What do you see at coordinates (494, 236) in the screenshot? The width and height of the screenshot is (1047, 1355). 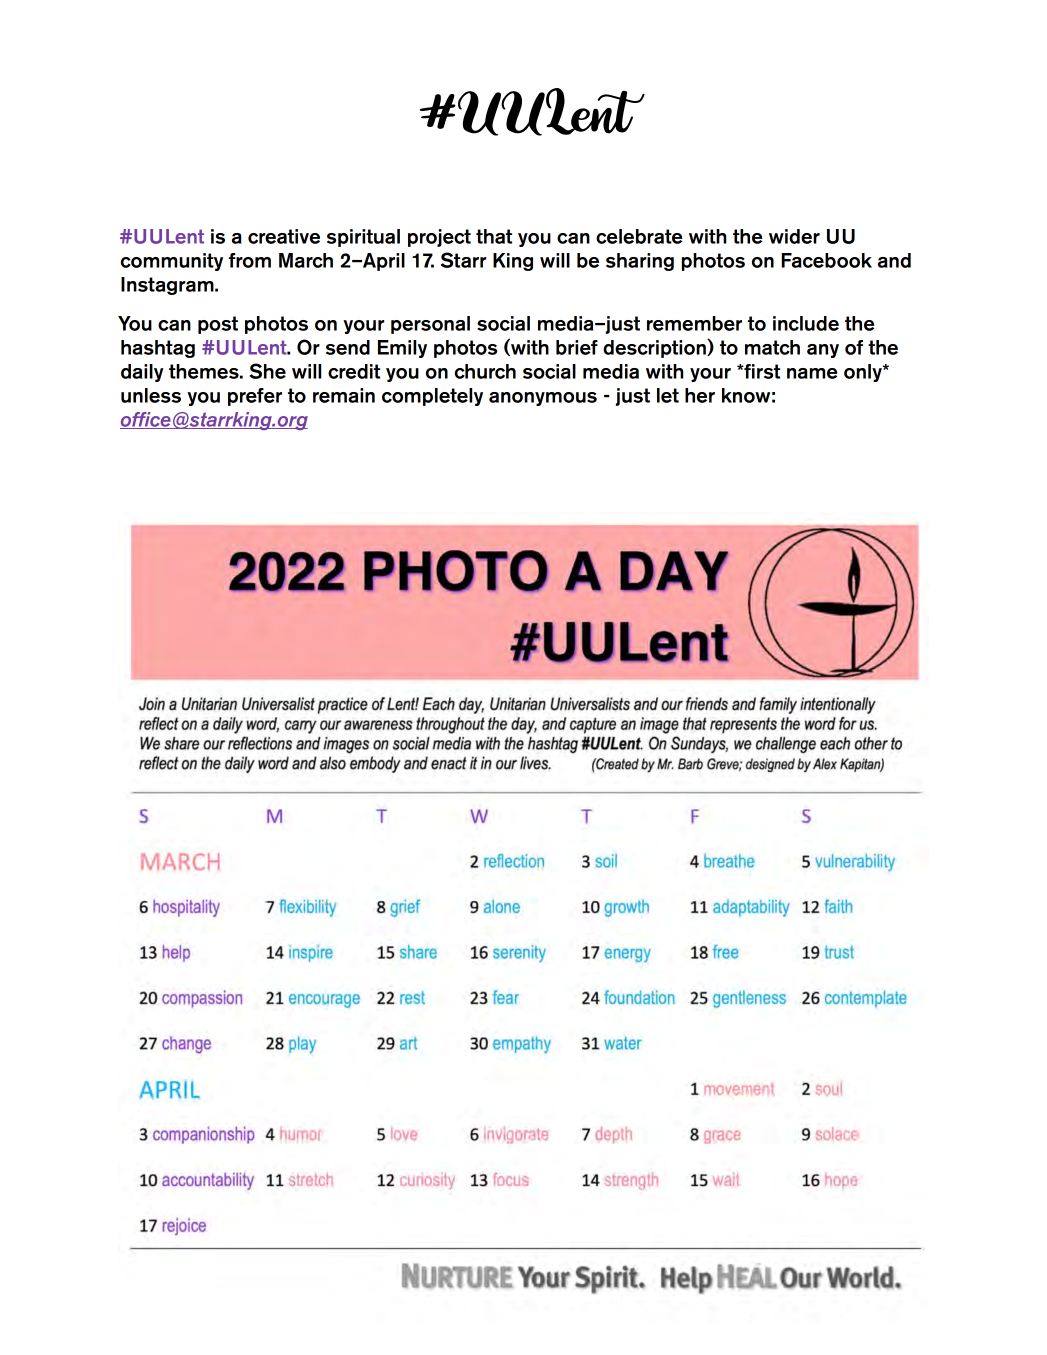 I see `that` at bounding box center [494, 236].
